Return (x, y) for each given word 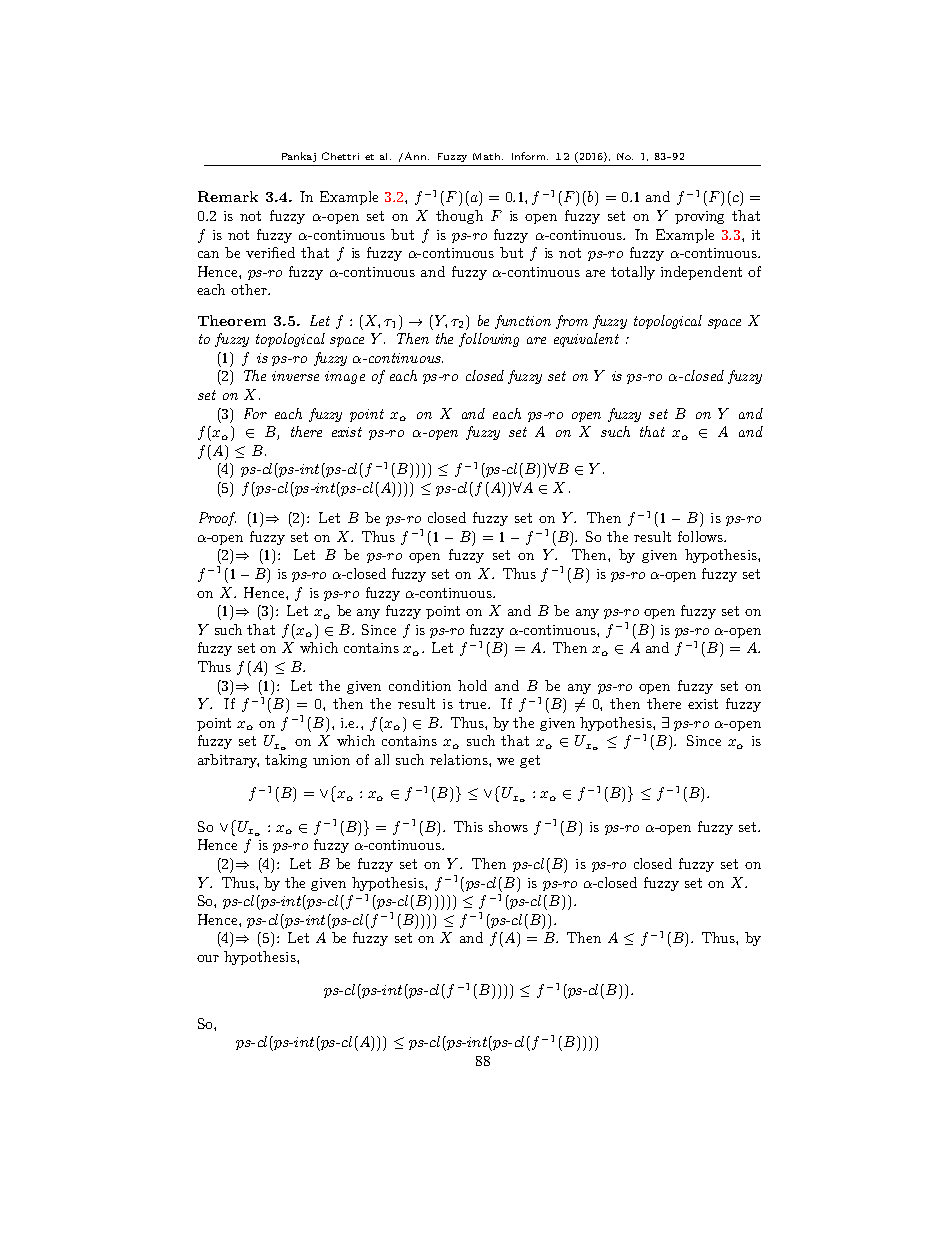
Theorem (232, 320)
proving (699, 217)
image (345, 377)
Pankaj (299, 157)
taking (286, 761)
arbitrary (228, 761)
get (530, 761)
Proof (217, 519)
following (489, 340)
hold (472, 685)
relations (460, 759)
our (208, 958)
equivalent (586, 340)
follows (701, 536)
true (474, 704)
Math (488, 156)
